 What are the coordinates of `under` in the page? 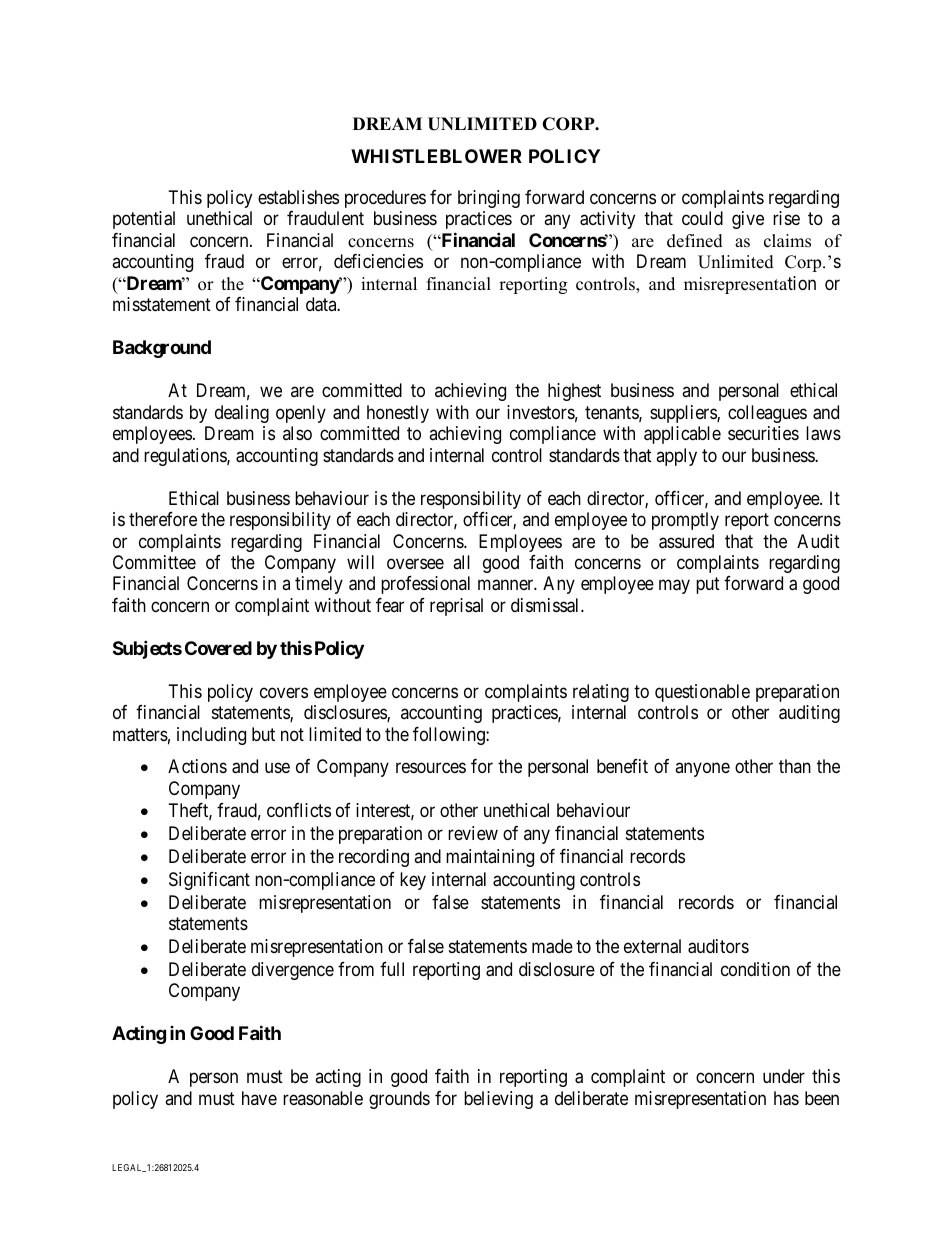 It's located at (784, 1076).
